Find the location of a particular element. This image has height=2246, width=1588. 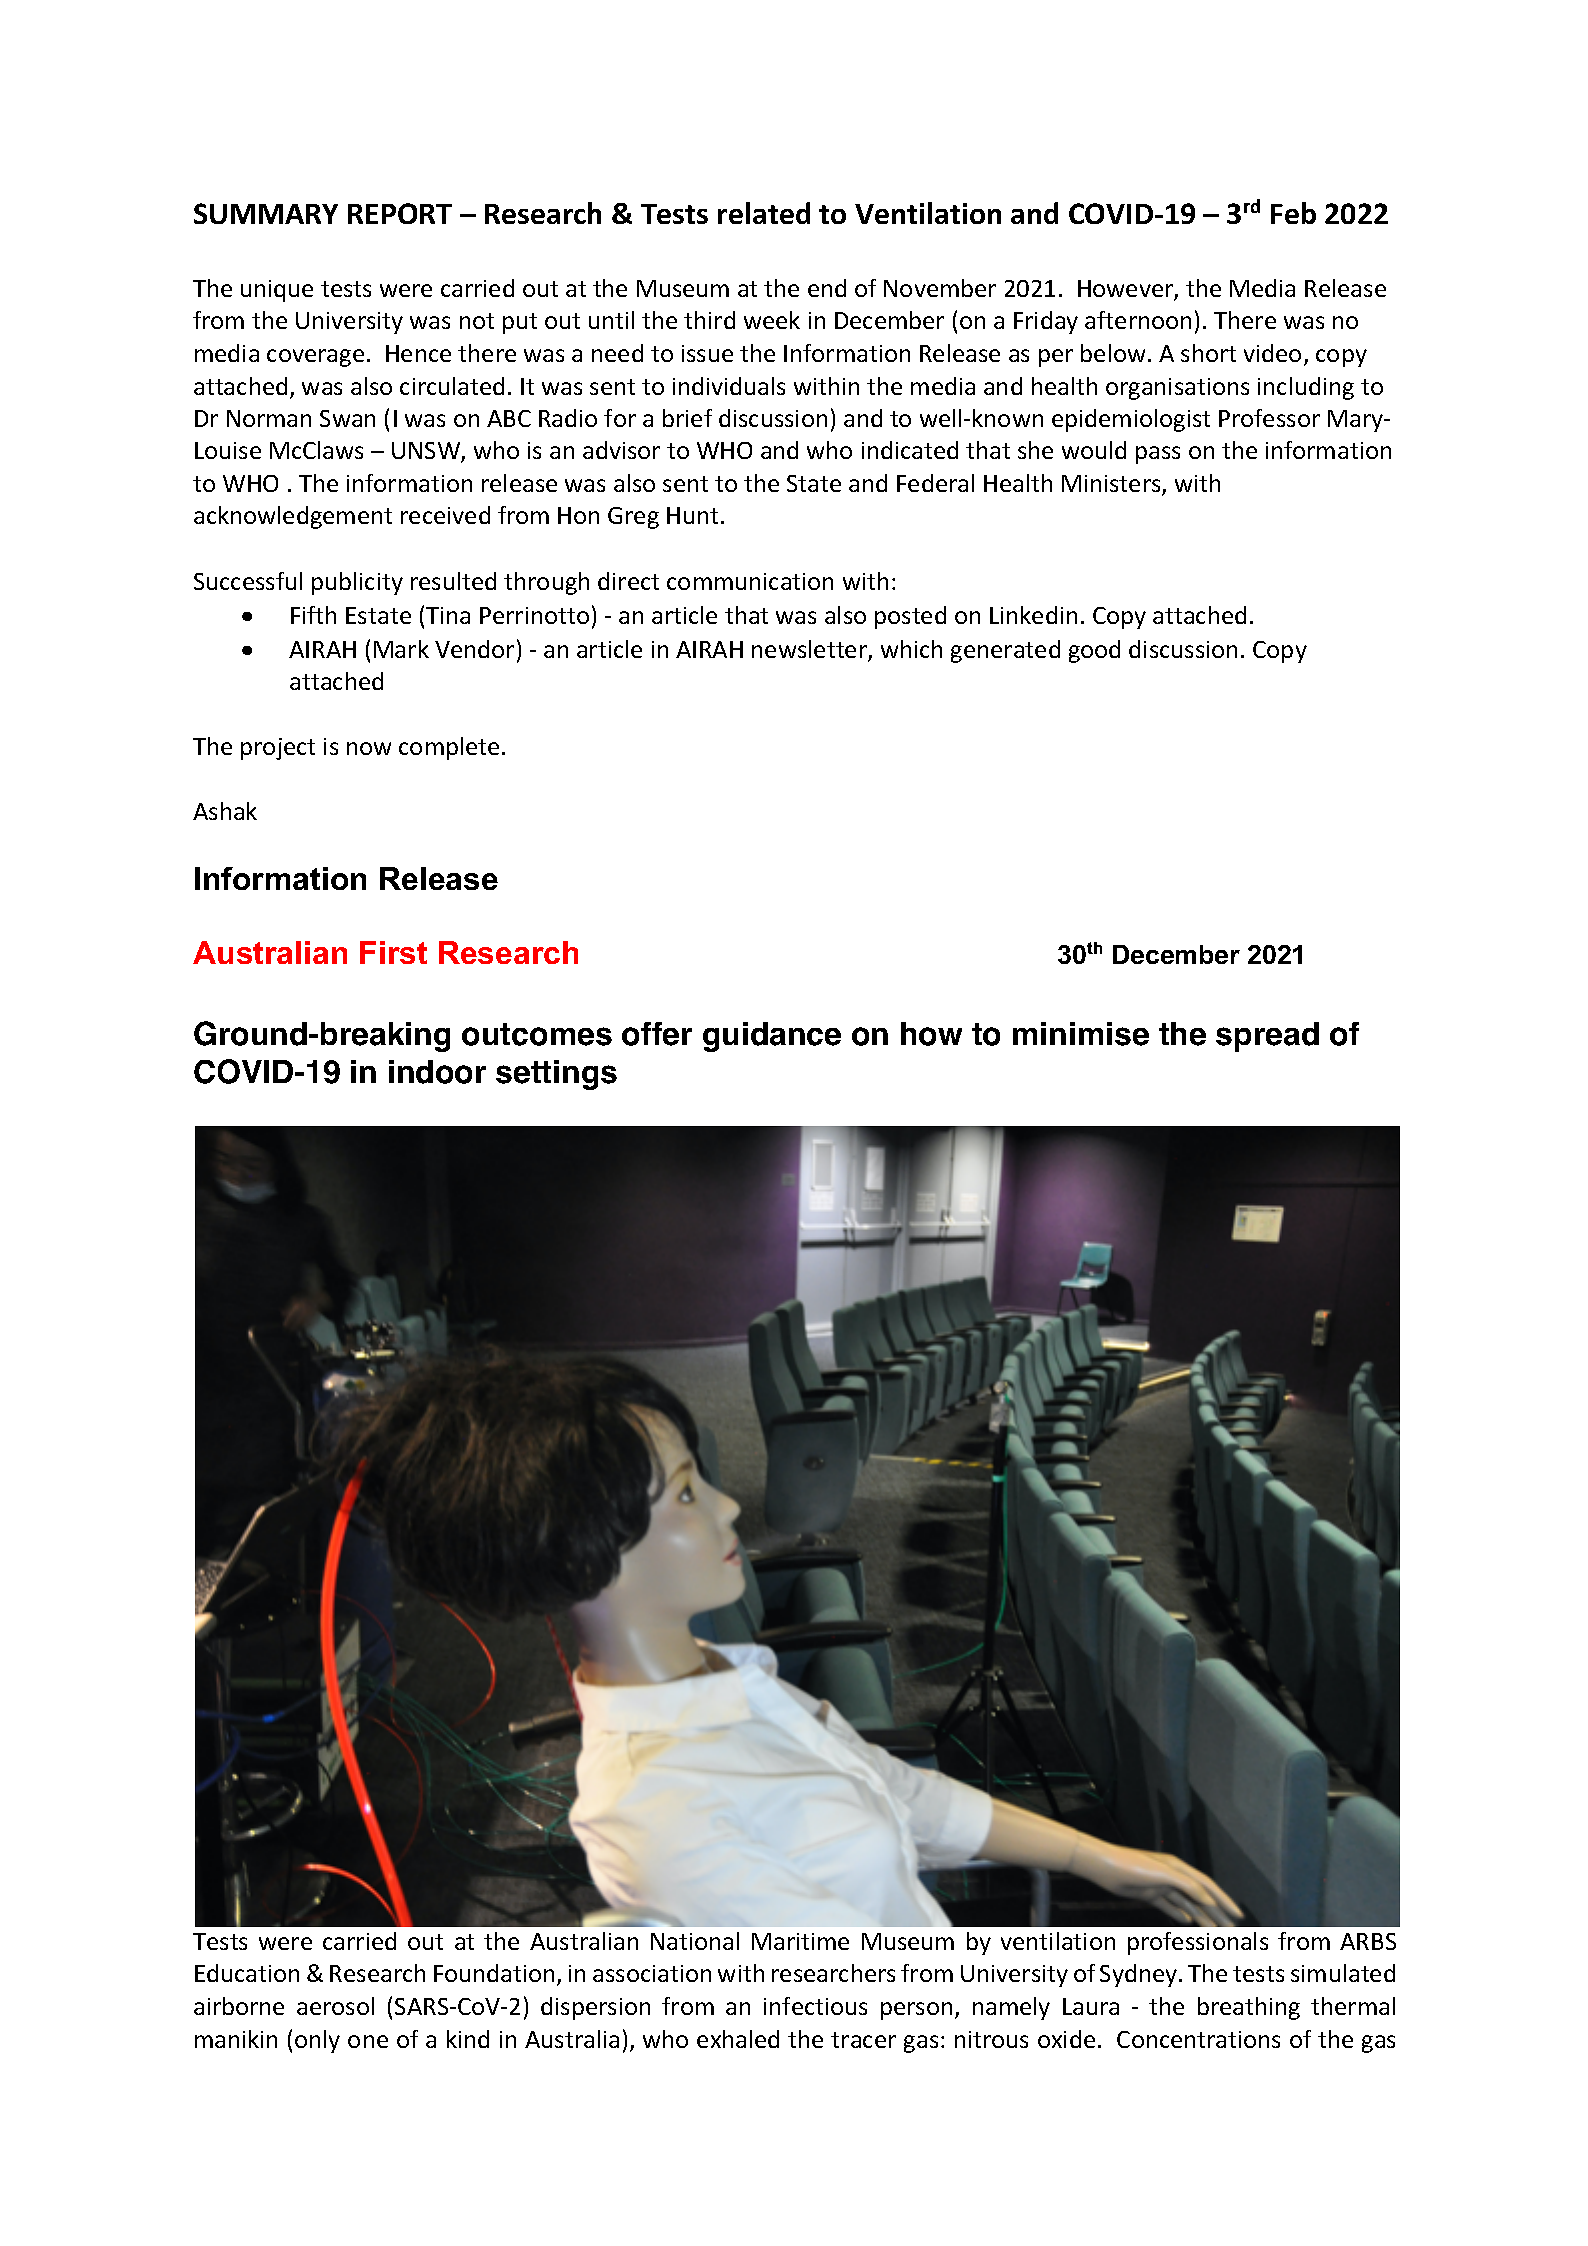

REPORT is located at coordinates (400, 213).
